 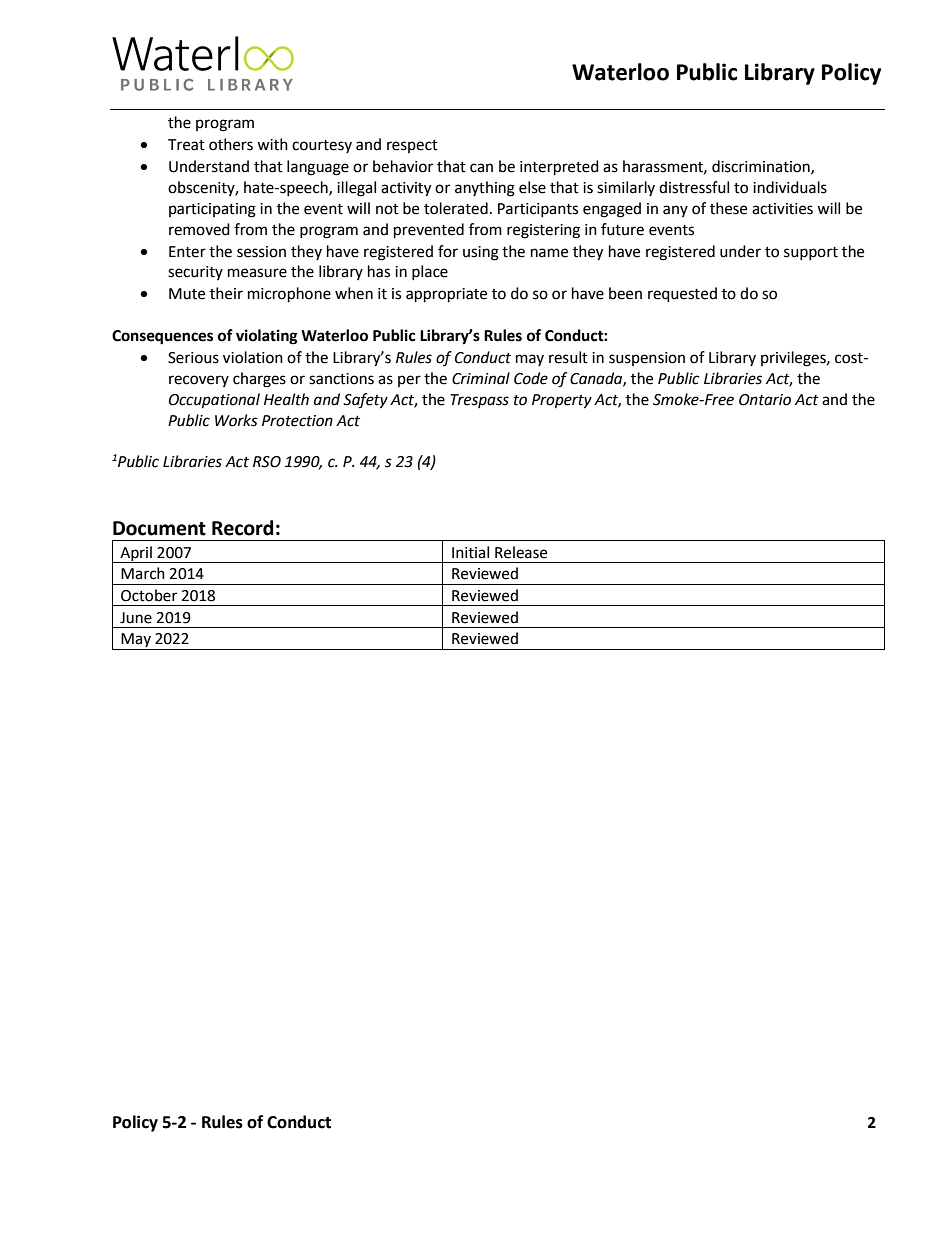 I want to click on respect, so click(x=412, y=146).
